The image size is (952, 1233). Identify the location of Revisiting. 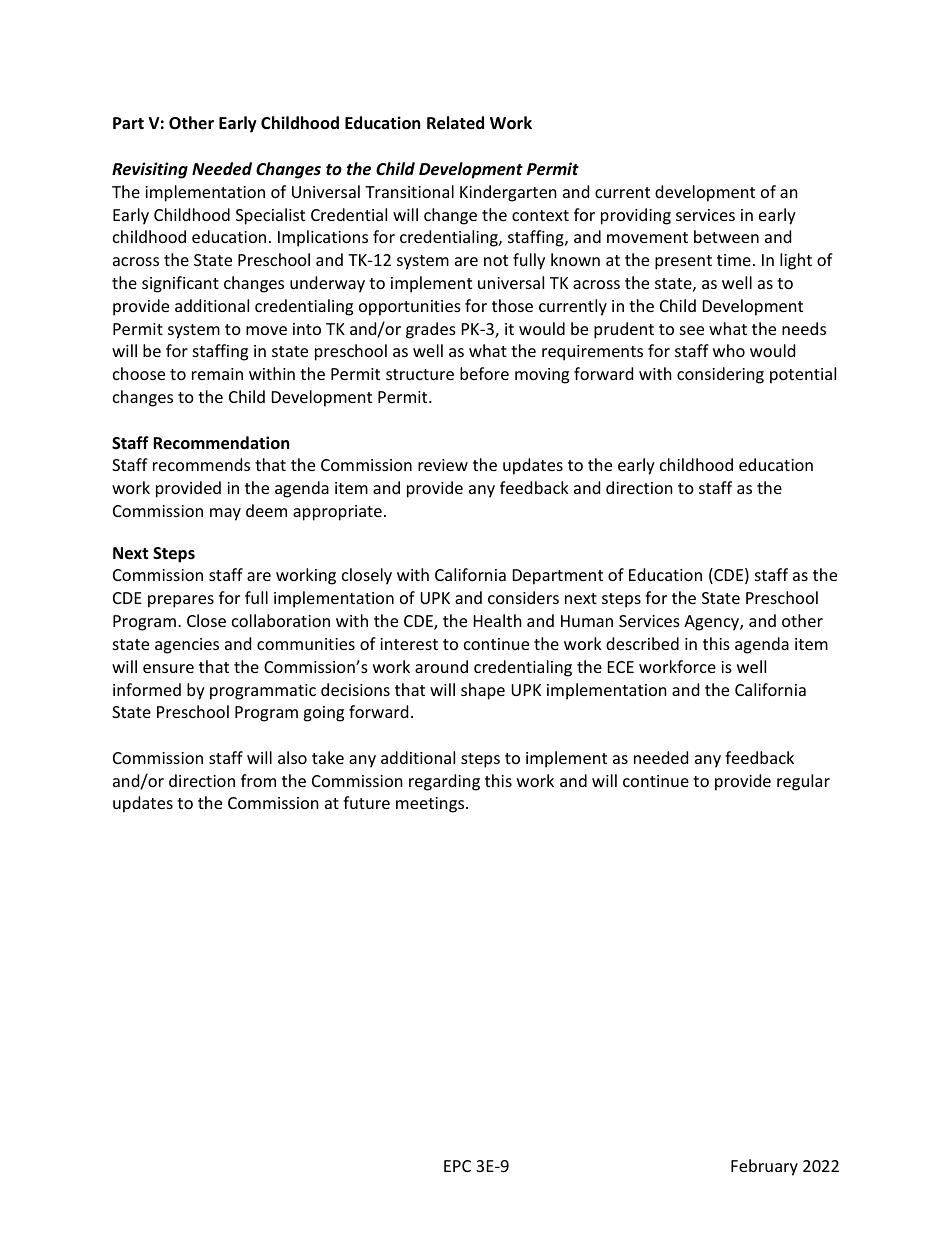
(150, 170).
